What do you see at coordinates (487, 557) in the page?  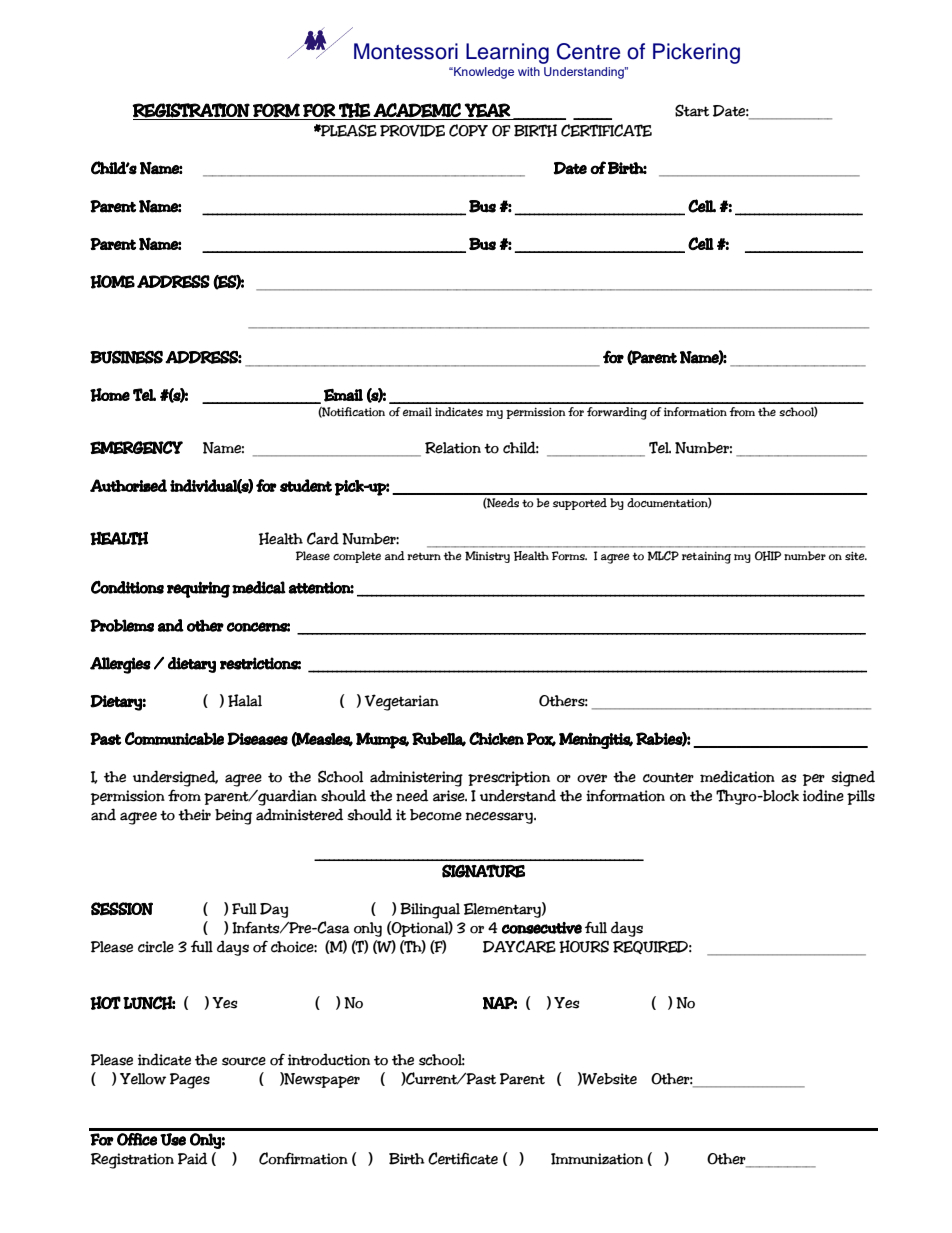 I see `Ministry` at bounding box center [487, 557].
